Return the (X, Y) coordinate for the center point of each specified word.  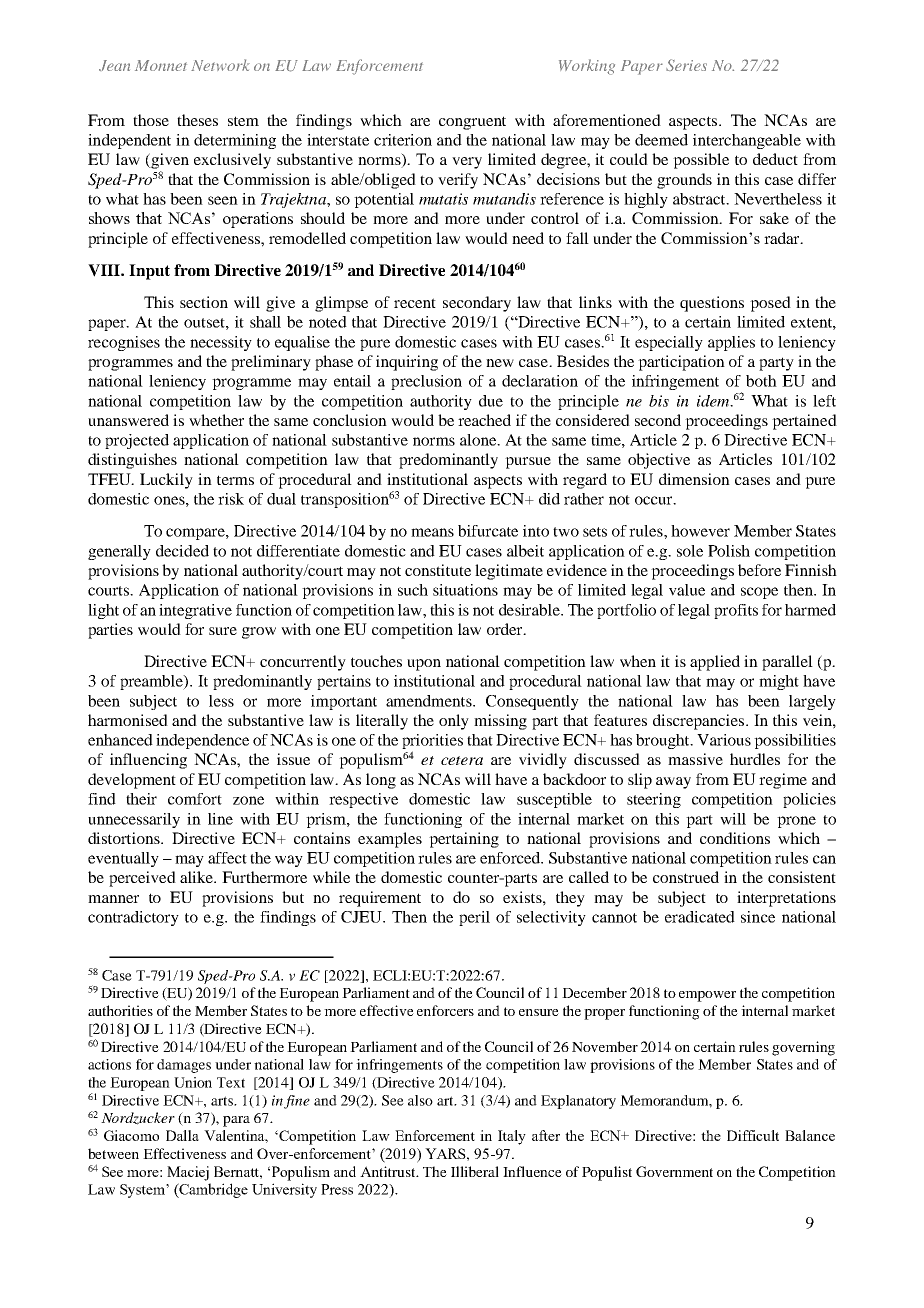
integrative (195, 611)
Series (686, 65)
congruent (472, 123)
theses (197, 120)
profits (736, 611)
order (506, 629)
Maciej (188, 1173)
